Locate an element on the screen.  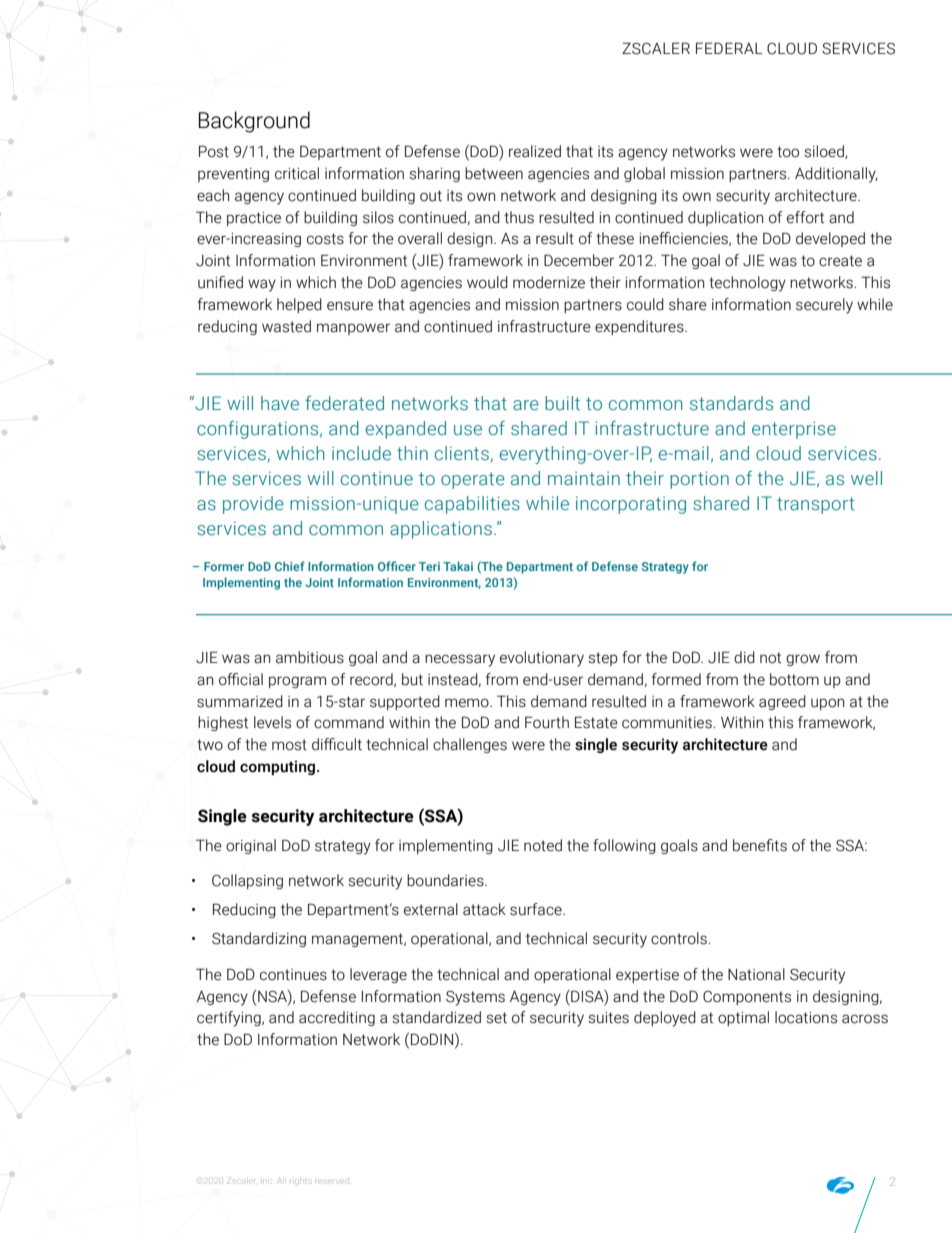
set is located at coordinates (496, 1018).
